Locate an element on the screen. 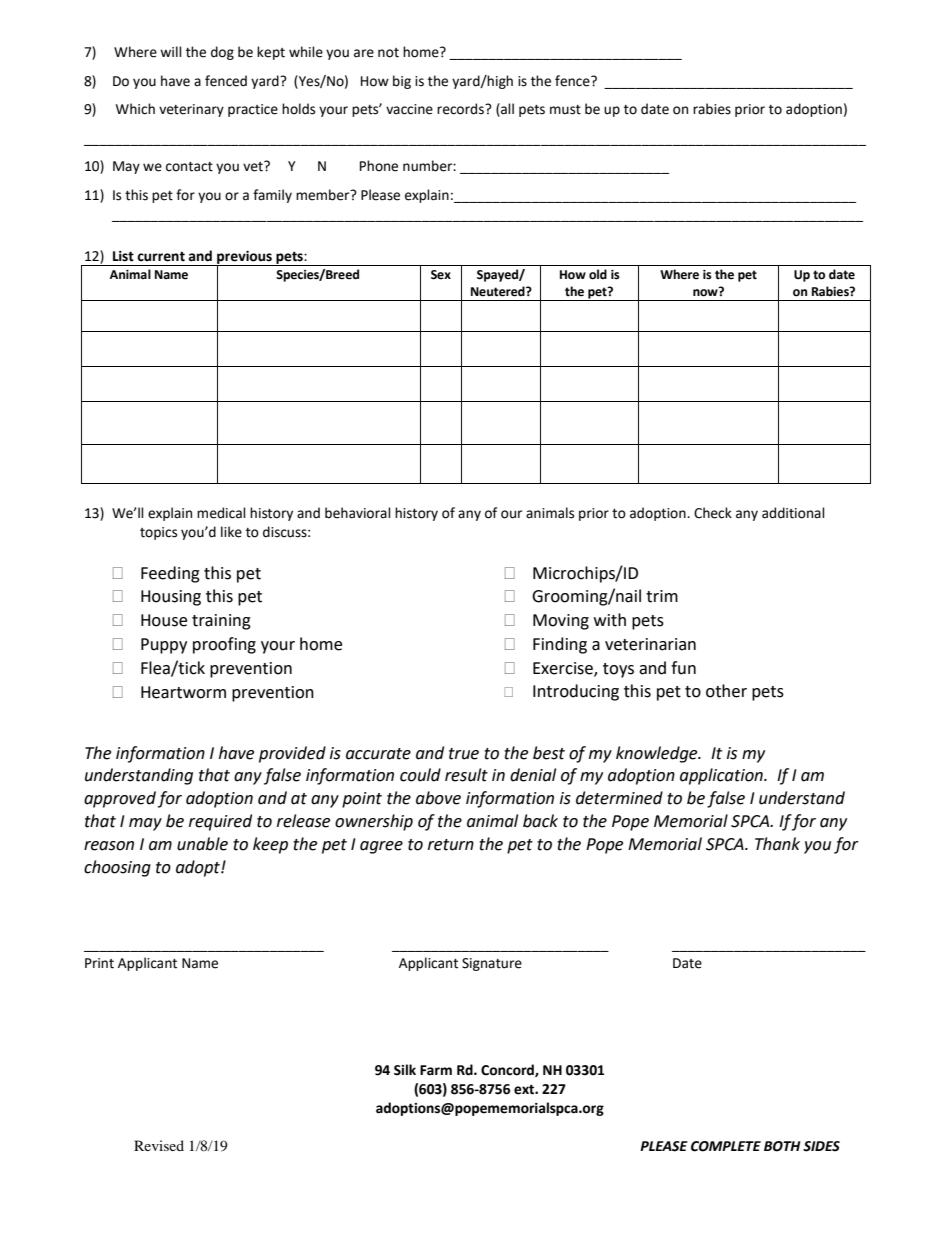 The height and width of the screenshot is (1233, 952). Housing is located at coordinates (171, 598).
